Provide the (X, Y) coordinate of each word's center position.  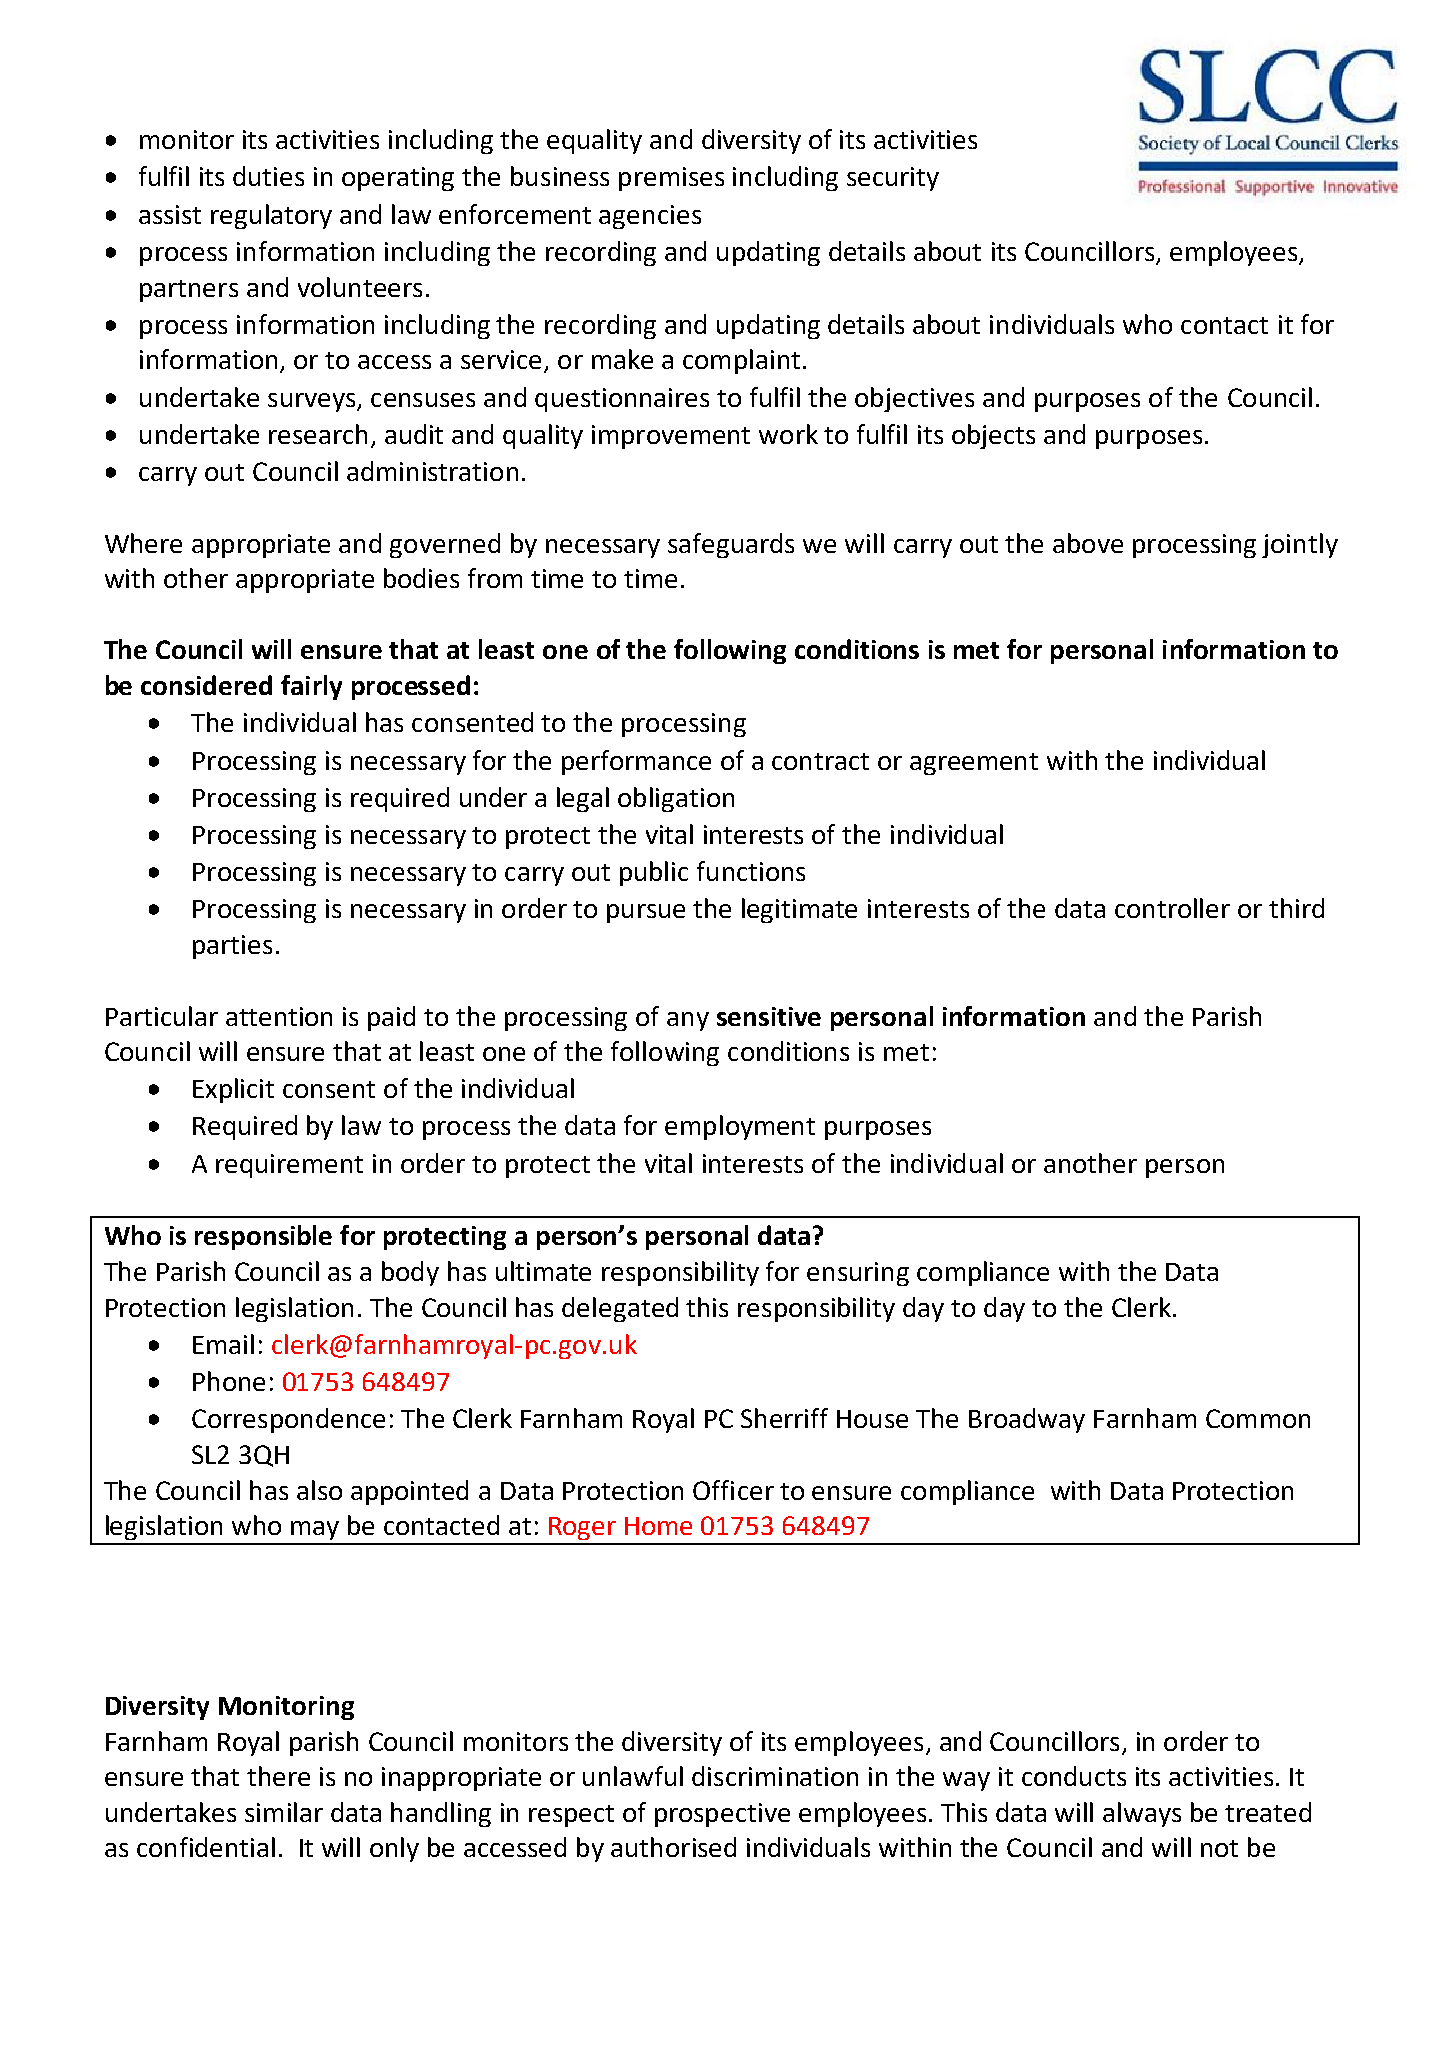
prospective (722, 1815)
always (1142, 1814)
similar (284, 1812)
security (893, 179)
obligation (676, 799)
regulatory (271, 216)
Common (1258, 1418)
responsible (263, 1237)
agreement (974, 764)
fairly (311, 687)
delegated (620, 1309)
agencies (650, 217)
